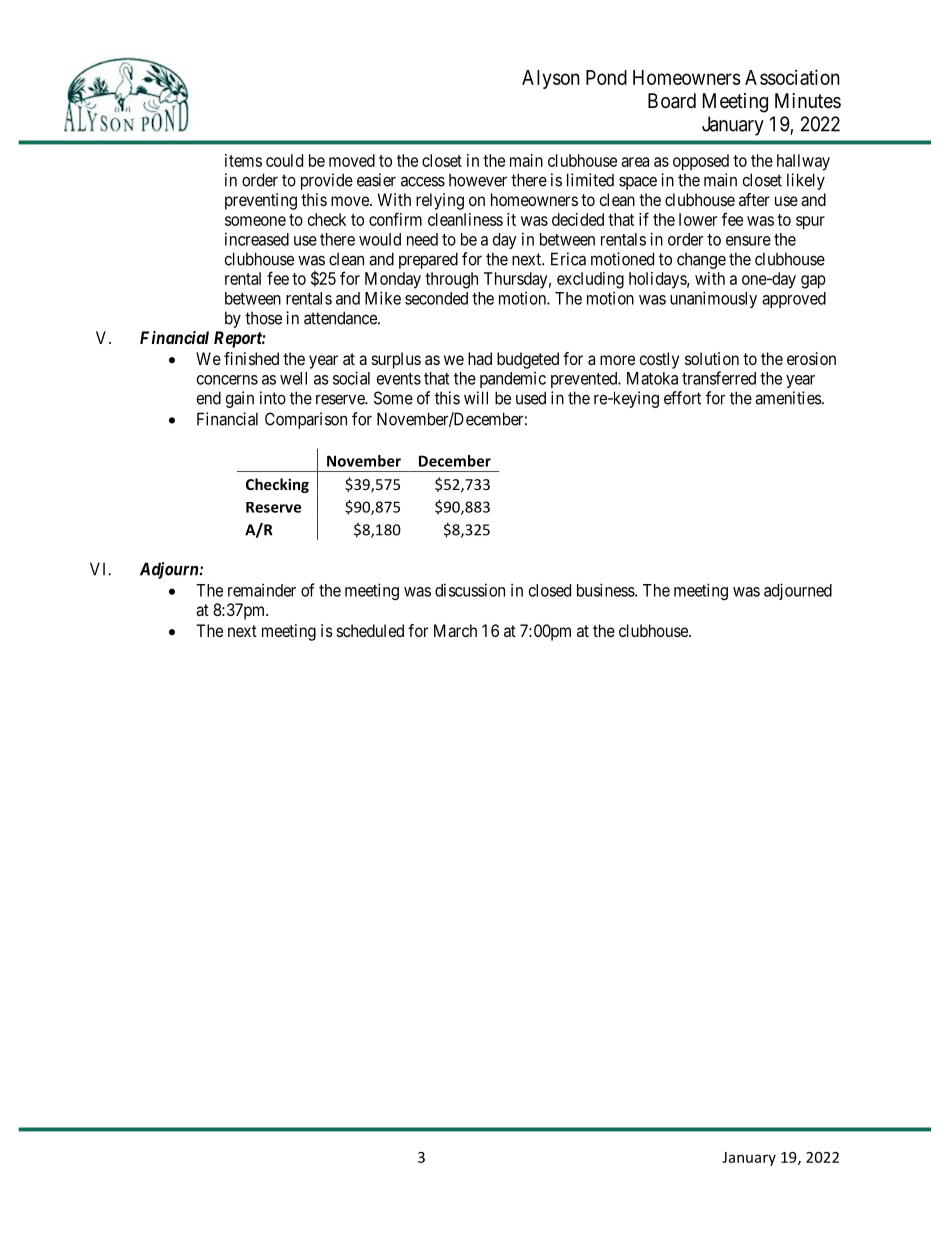 The height and width of the page is (1233, 952). I want to click on used, so click(531, 398).
